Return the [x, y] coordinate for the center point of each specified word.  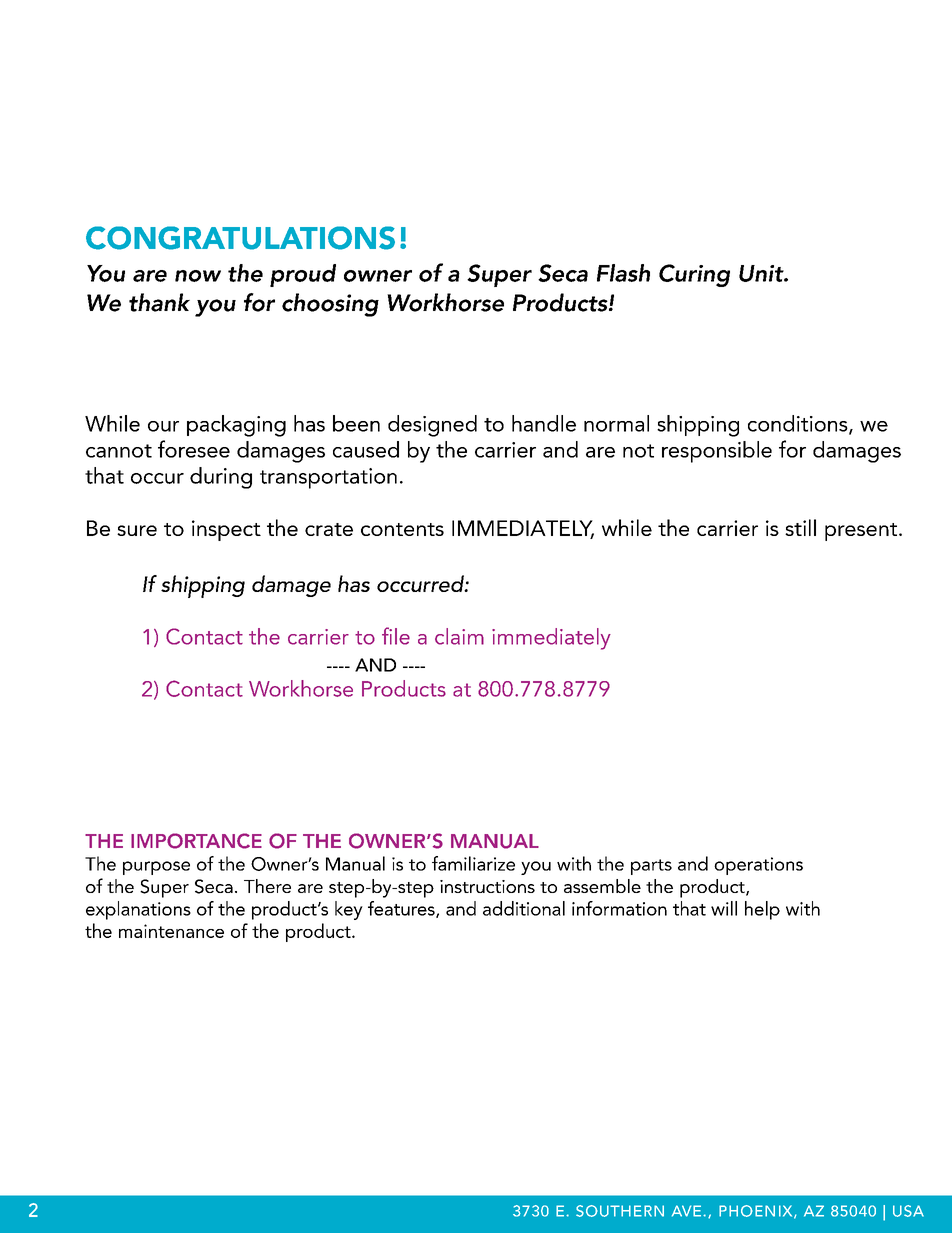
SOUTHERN [620, 1211]
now [198, 276]
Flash [623, 273]
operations [758, 866]
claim [459, 636]
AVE [688, 1211]
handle [544, 423]
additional [524, 908]
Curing [694, 275]
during [221, 478]
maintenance [171, 931]
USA [908, 1211]
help [762, 910]
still [800, 527]
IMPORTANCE [196, 841]
